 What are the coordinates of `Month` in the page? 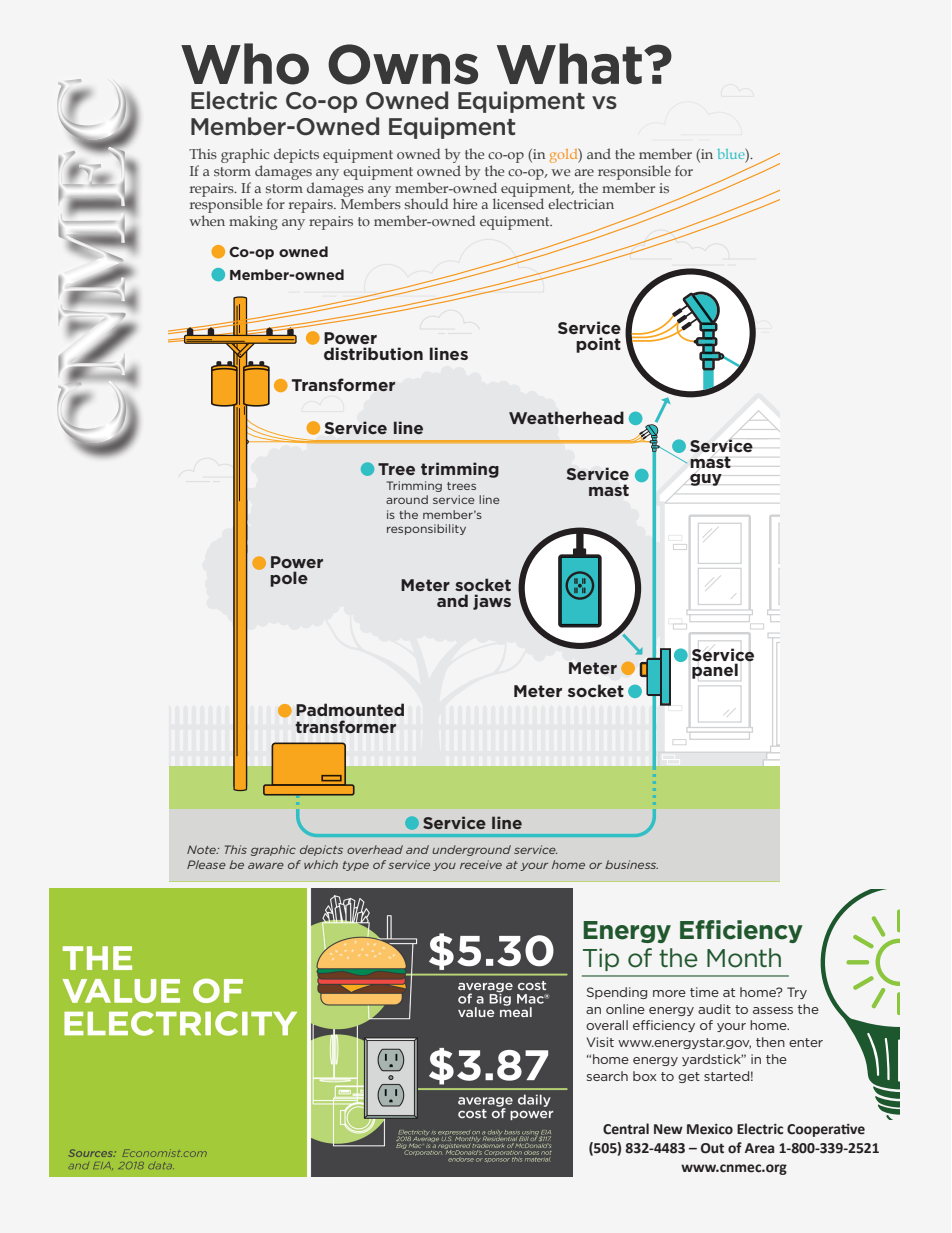 It's located at (744, 958).
